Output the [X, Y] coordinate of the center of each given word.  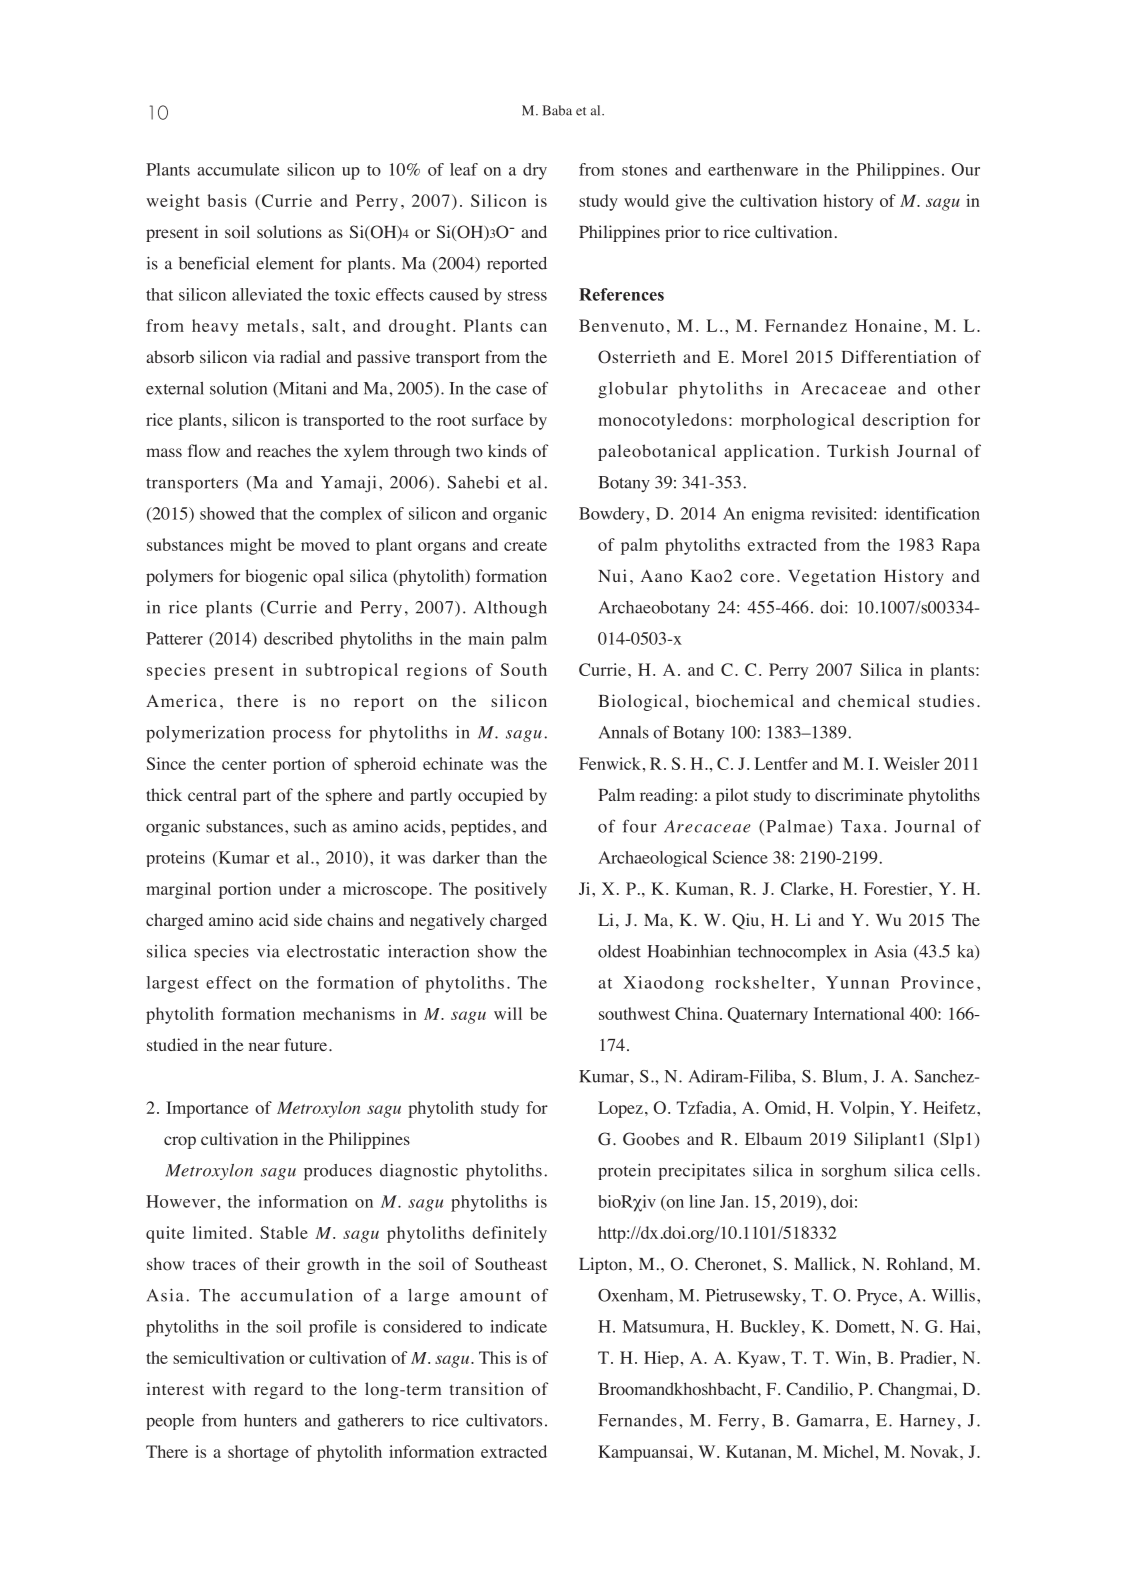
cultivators [504, 1420]
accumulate [238, 169]
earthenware [753, 169]
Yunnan [857, 982]
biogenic [276, 577]
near [264, 1046]
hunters [270, 1420]
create [525, 545]
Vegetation [832, 577]
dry [535, 171]
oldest [619, 951]
